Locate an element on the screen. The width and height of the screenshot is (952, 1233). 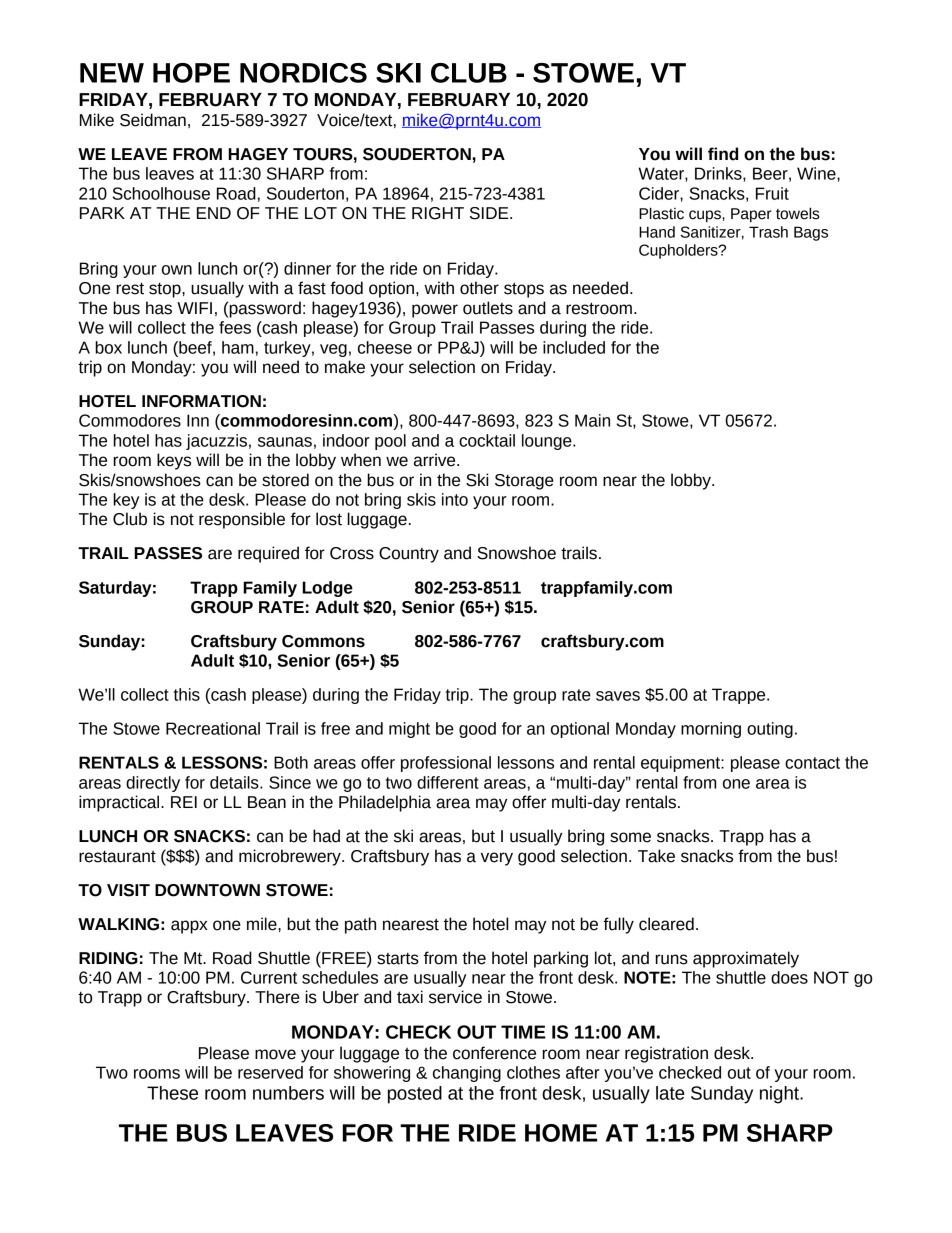
Main is located at coordinates (592, 420).
